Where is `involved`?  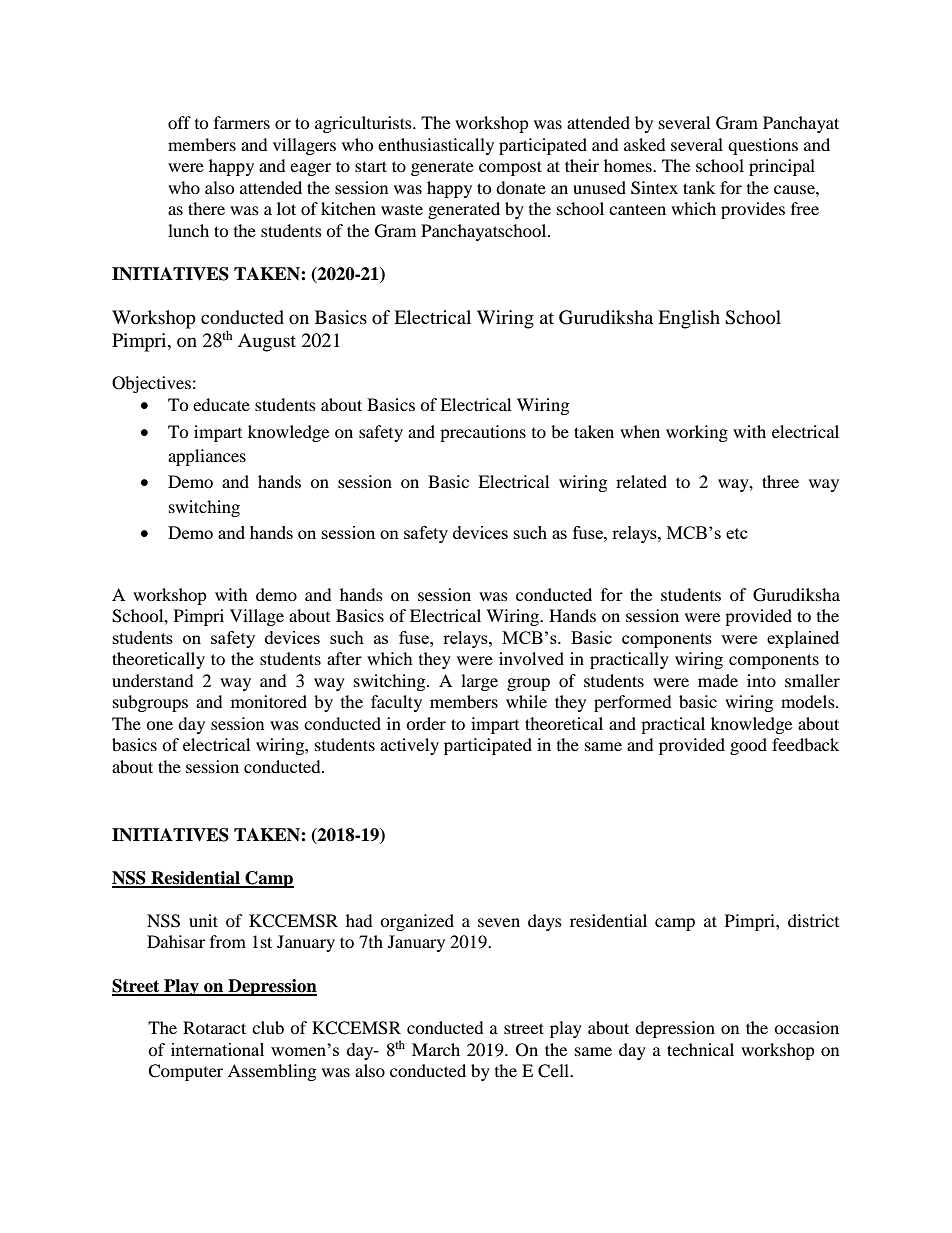 involved is located at coordinates (531, 658).
